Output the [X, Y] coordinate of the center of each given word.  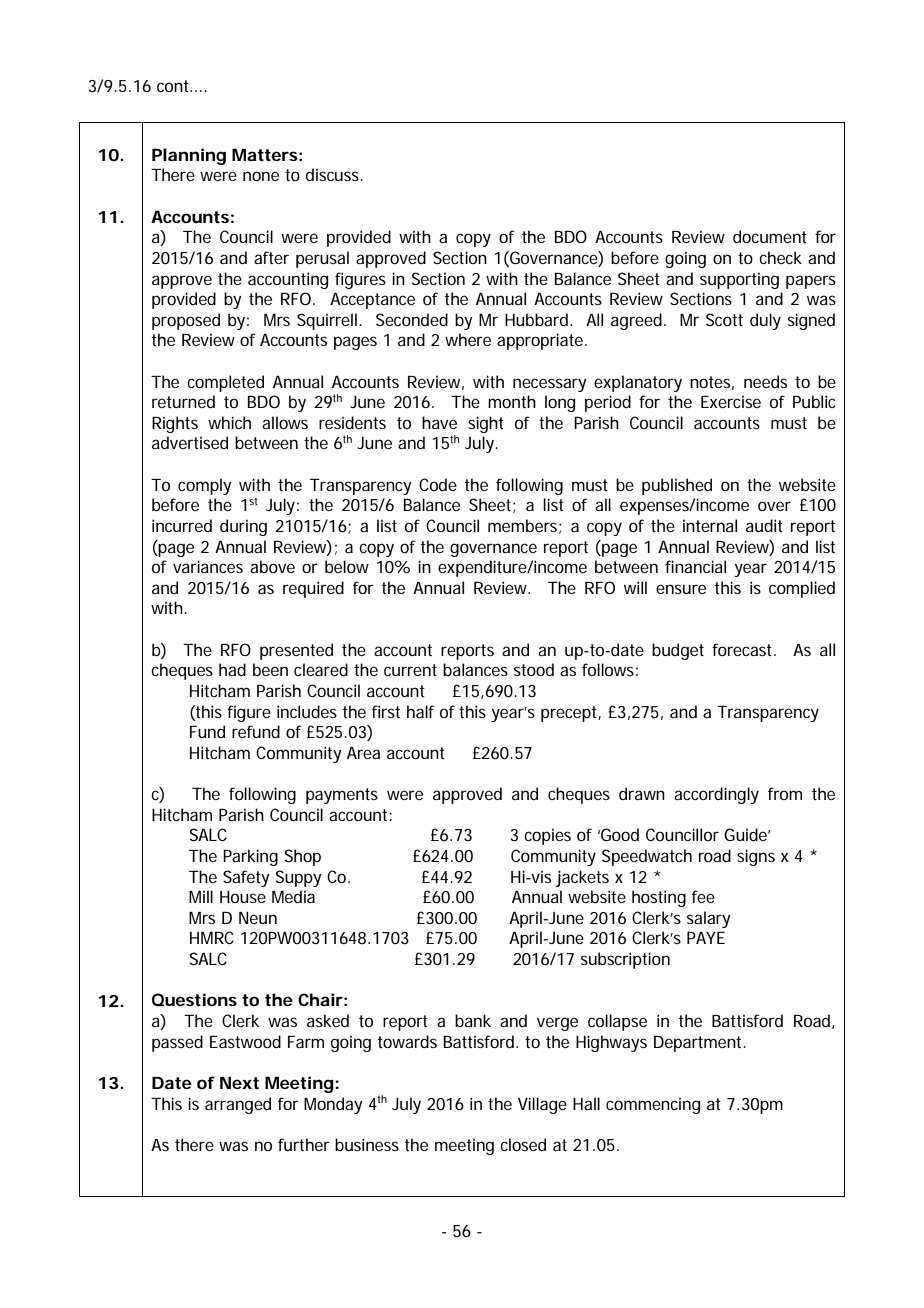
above [272, 566]
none [261, 176]
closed [523, 1144]
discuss [334, 174]
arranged [238, 1105]
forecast [744, 649]
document [770, 236]
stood [534, 669]
